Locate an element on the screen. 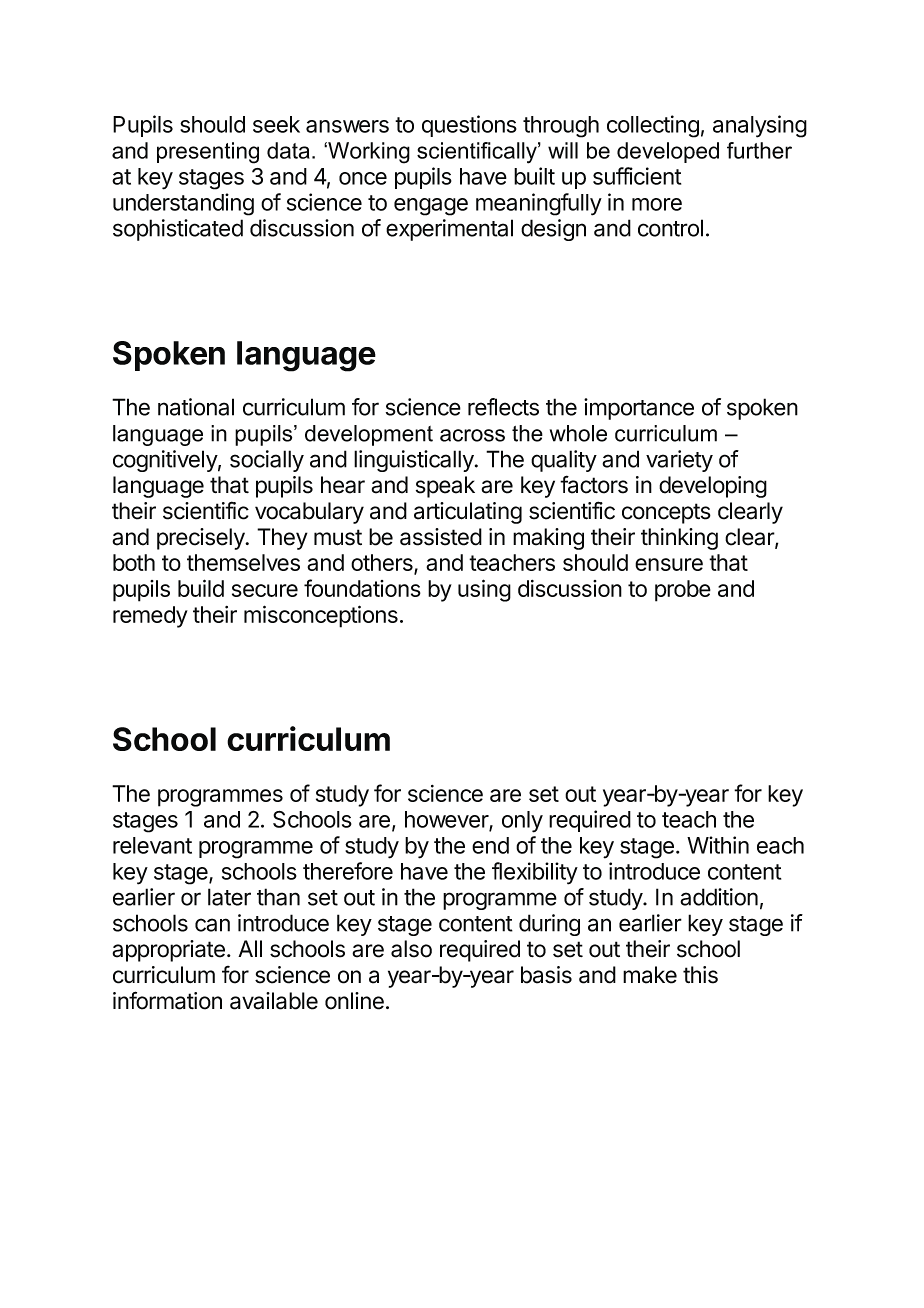 This screenshot has width=924, height=1308. questions is located at coordinates (469, 126).
